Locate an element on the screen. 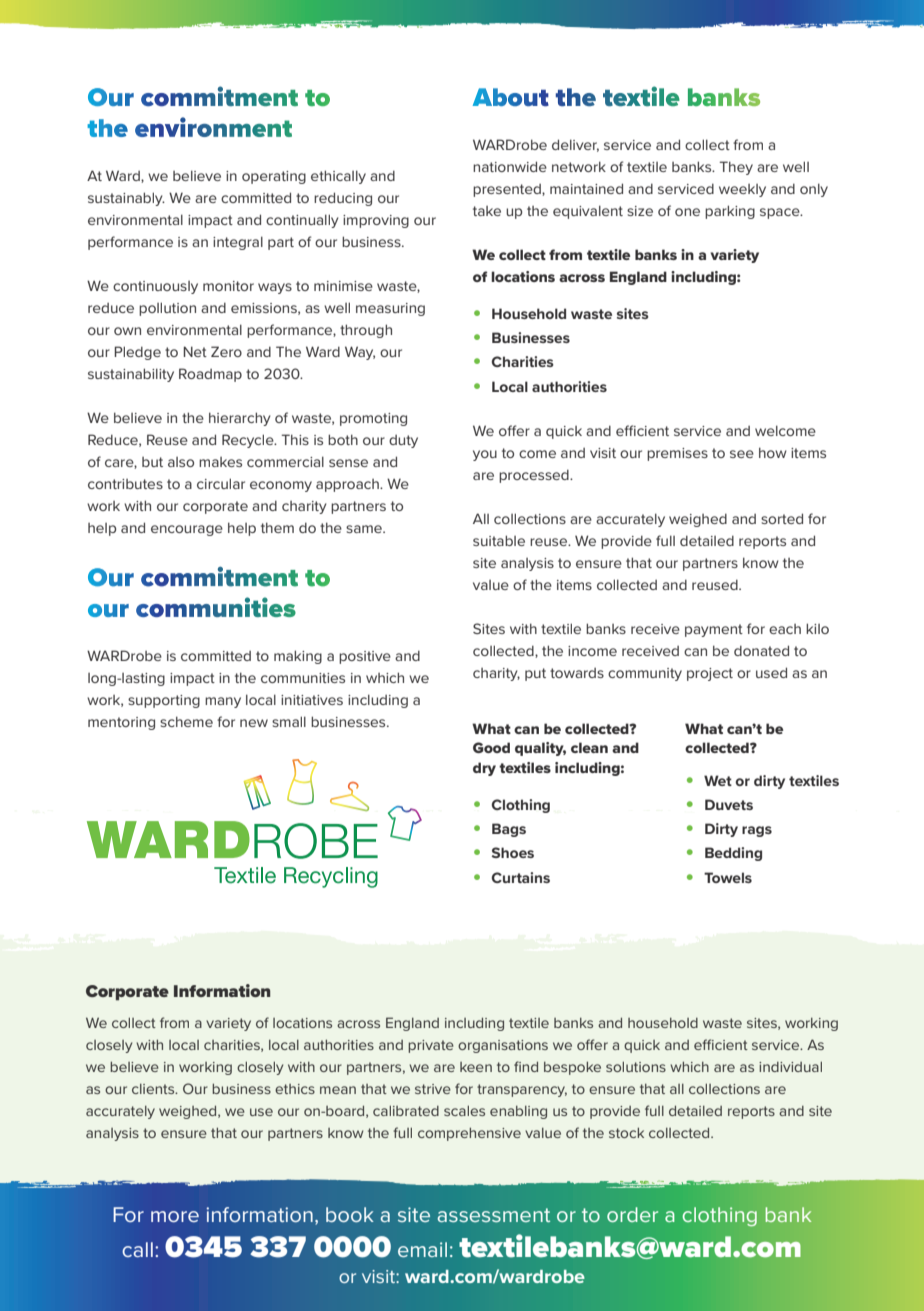 Image resolution: width=924 pixels, height=1311 pixels. operating is located at coordinates (274, 177).
